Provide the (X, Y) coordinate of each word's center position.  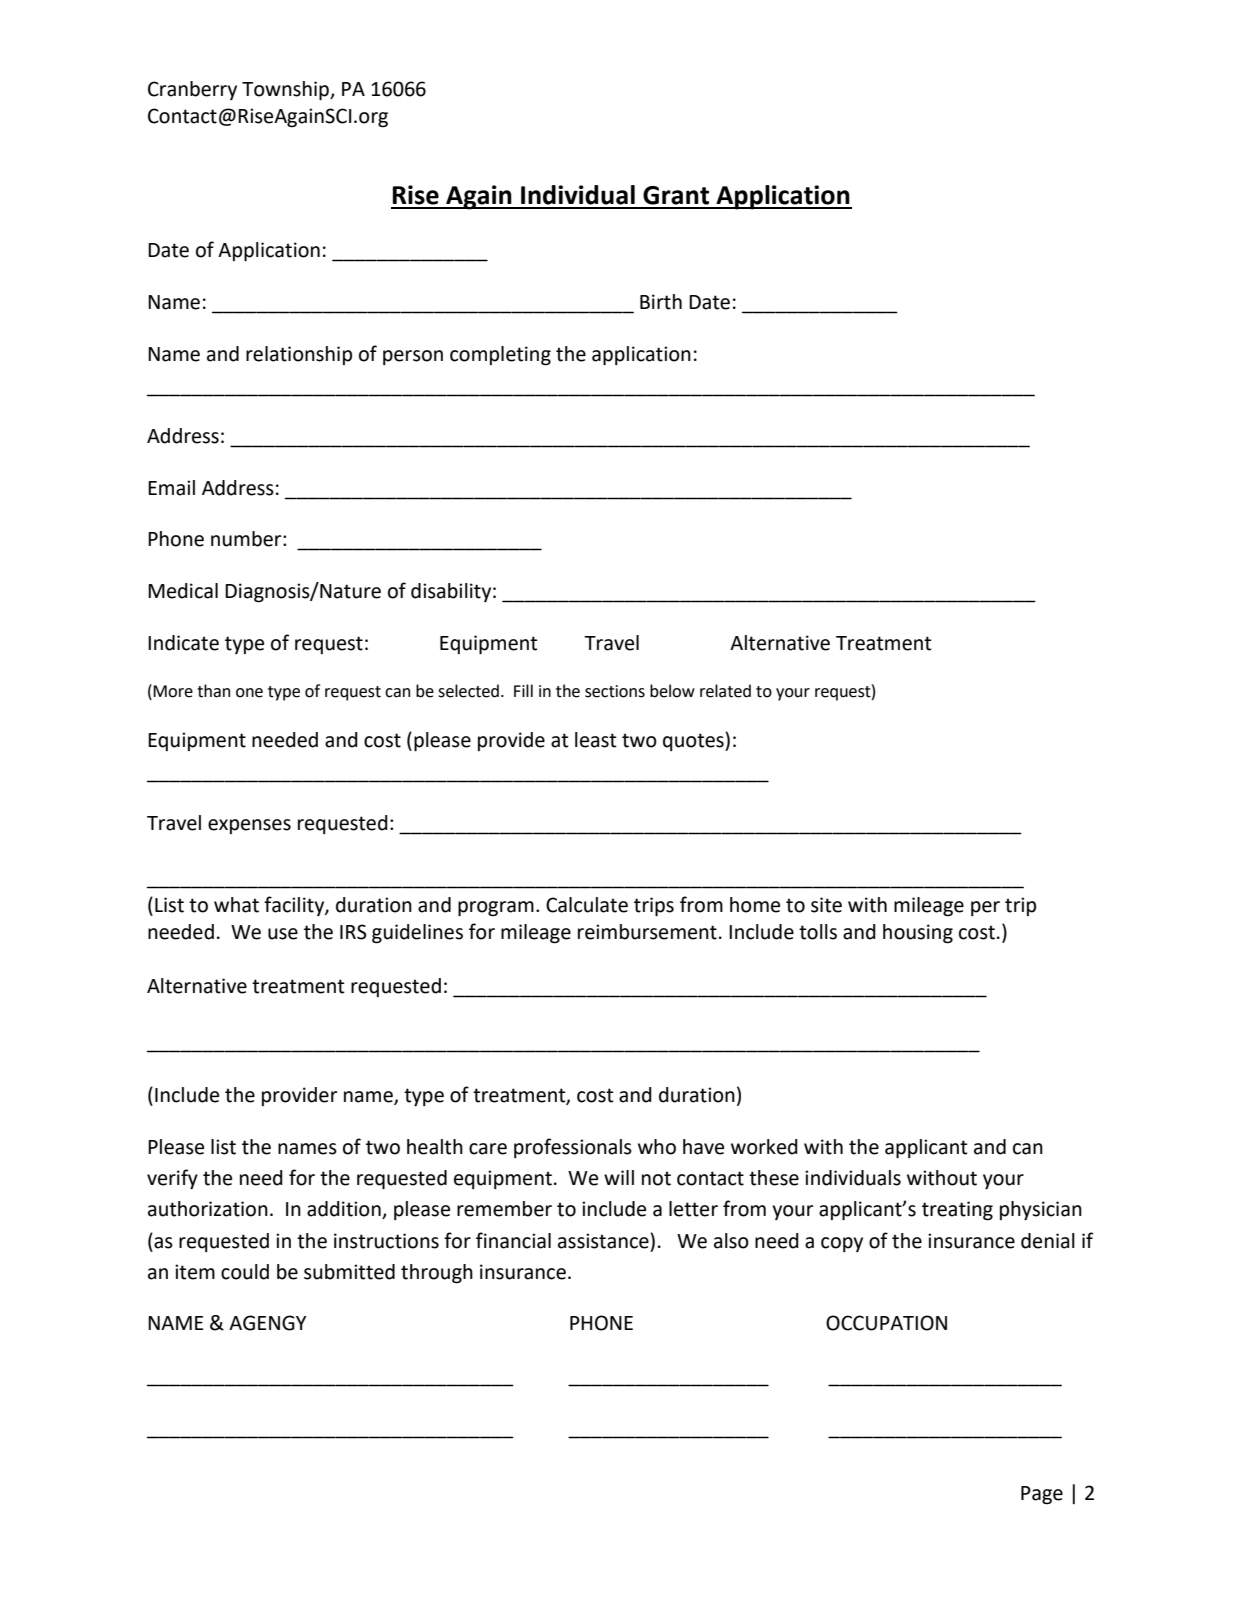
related (725, 691)
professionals (573, 1148)
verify (172, 1179)
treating (957, 1211)
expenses (249, 826)
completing (500, 356)
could (245, 1272)
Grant (676, 195)
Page (1042, 1495)
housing (918, 934)
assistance (604, 1241)
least (595, 740)
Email (171, 488)
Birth (661, 302)
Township (287, 90)
